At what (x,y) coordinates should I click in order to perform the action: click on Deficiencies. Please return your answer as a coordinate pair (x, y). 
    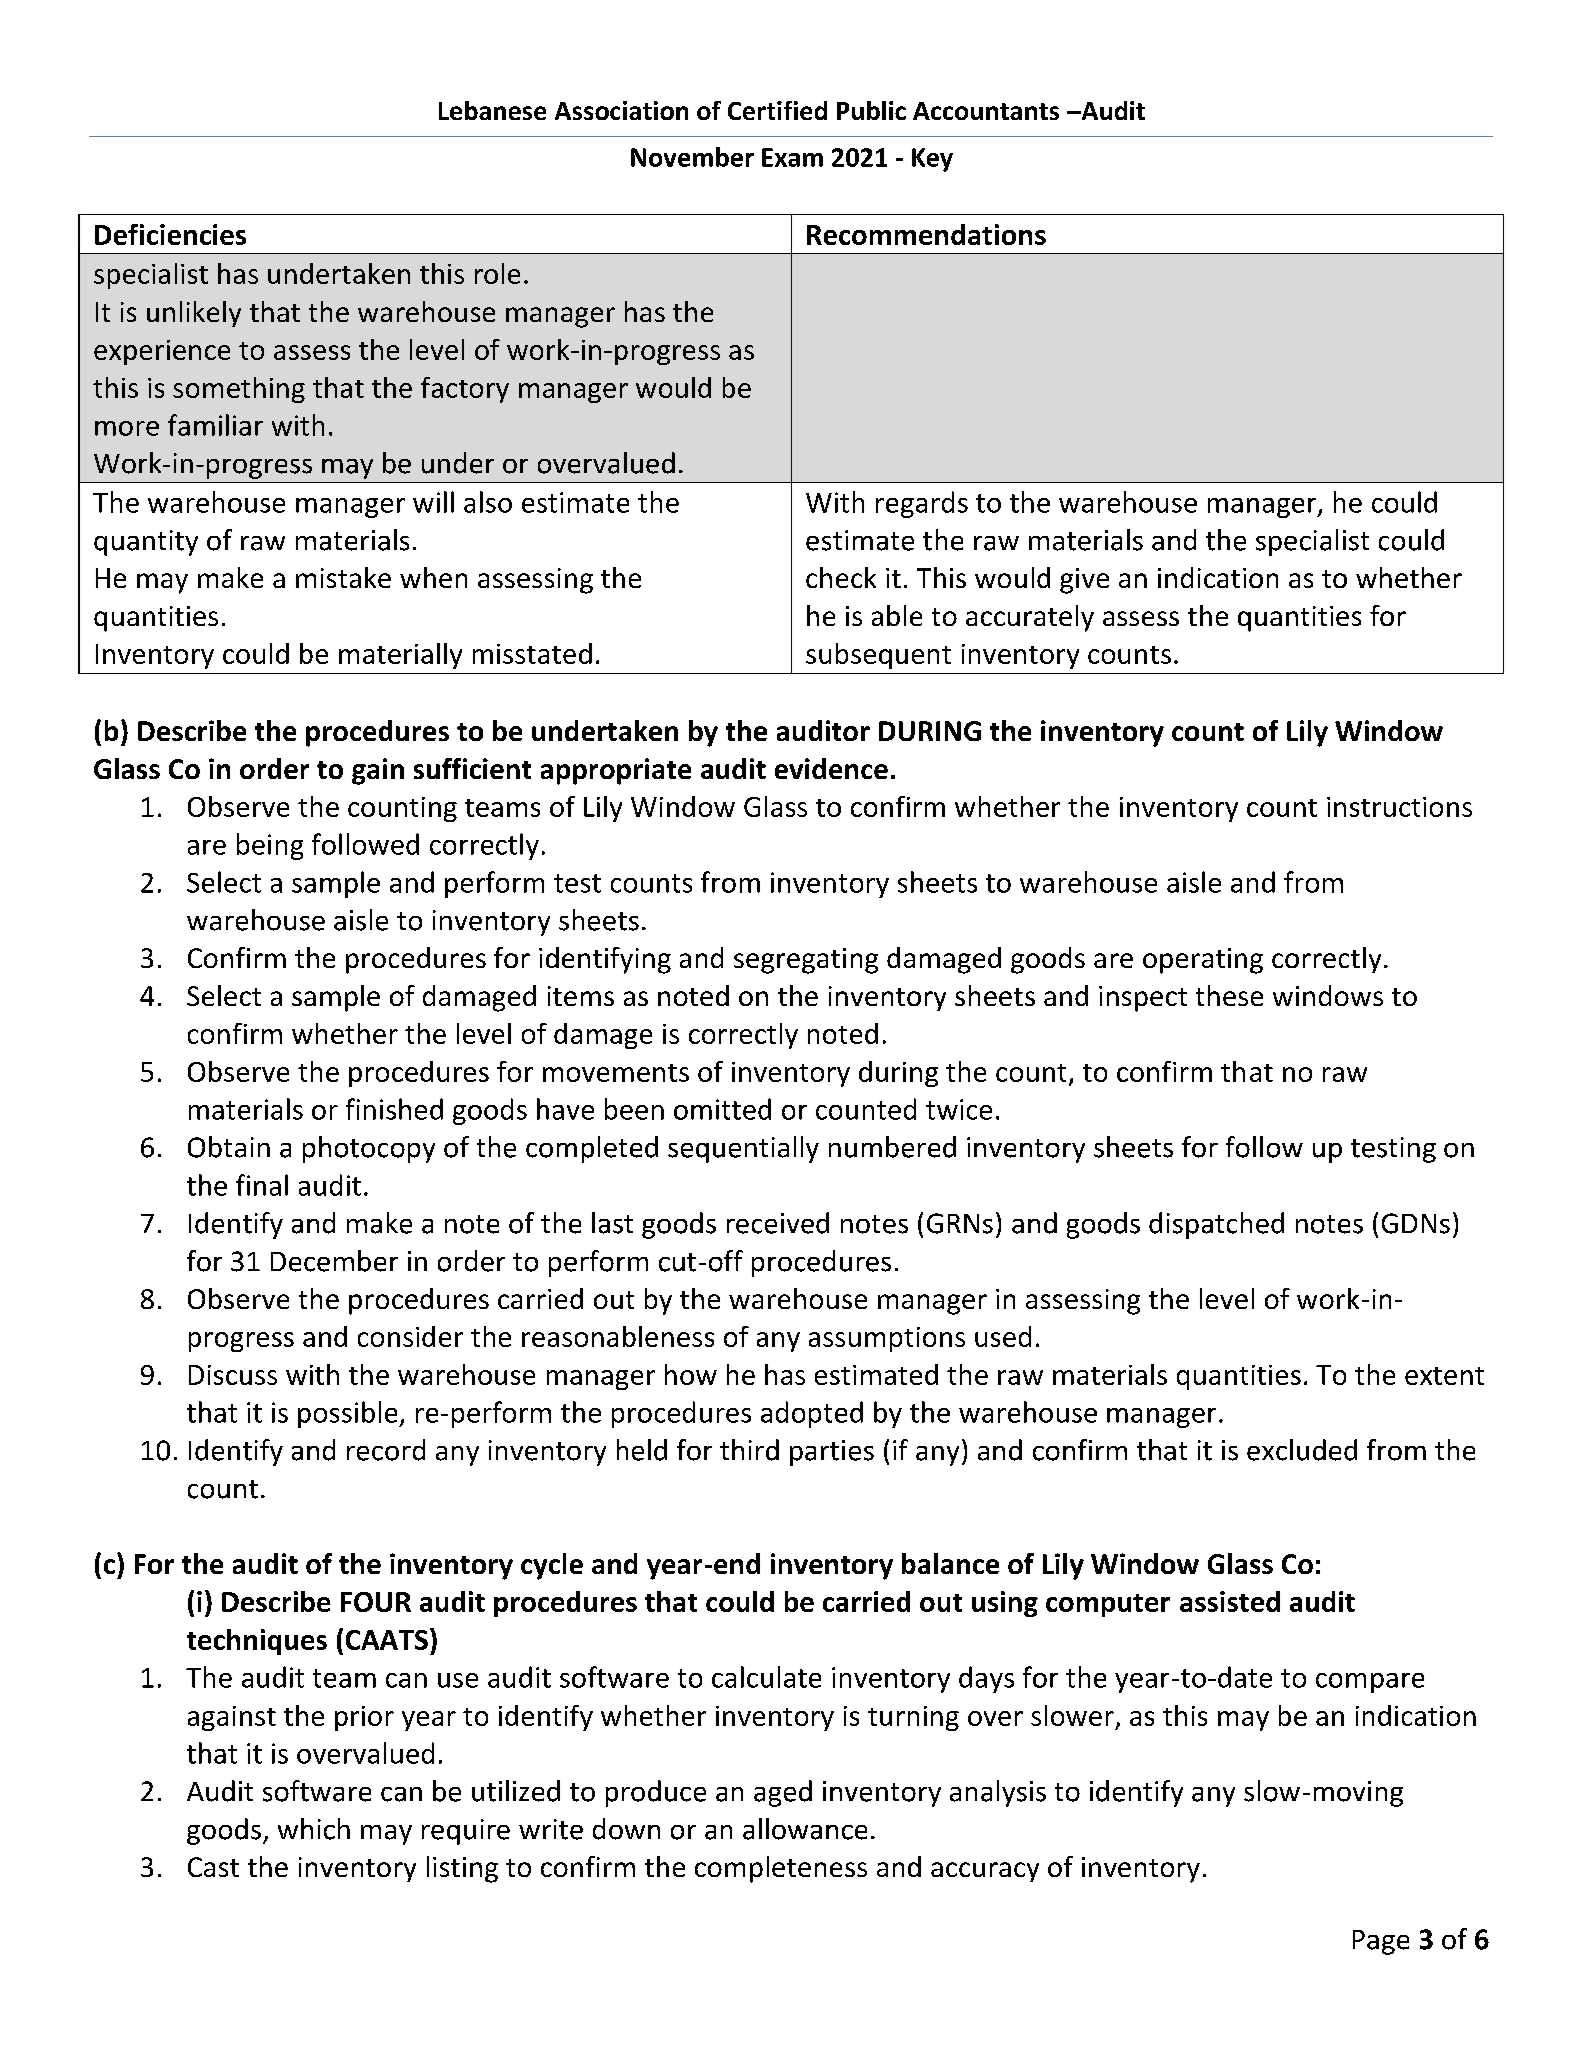
    Looking at the image, I should click on (170, 234).
